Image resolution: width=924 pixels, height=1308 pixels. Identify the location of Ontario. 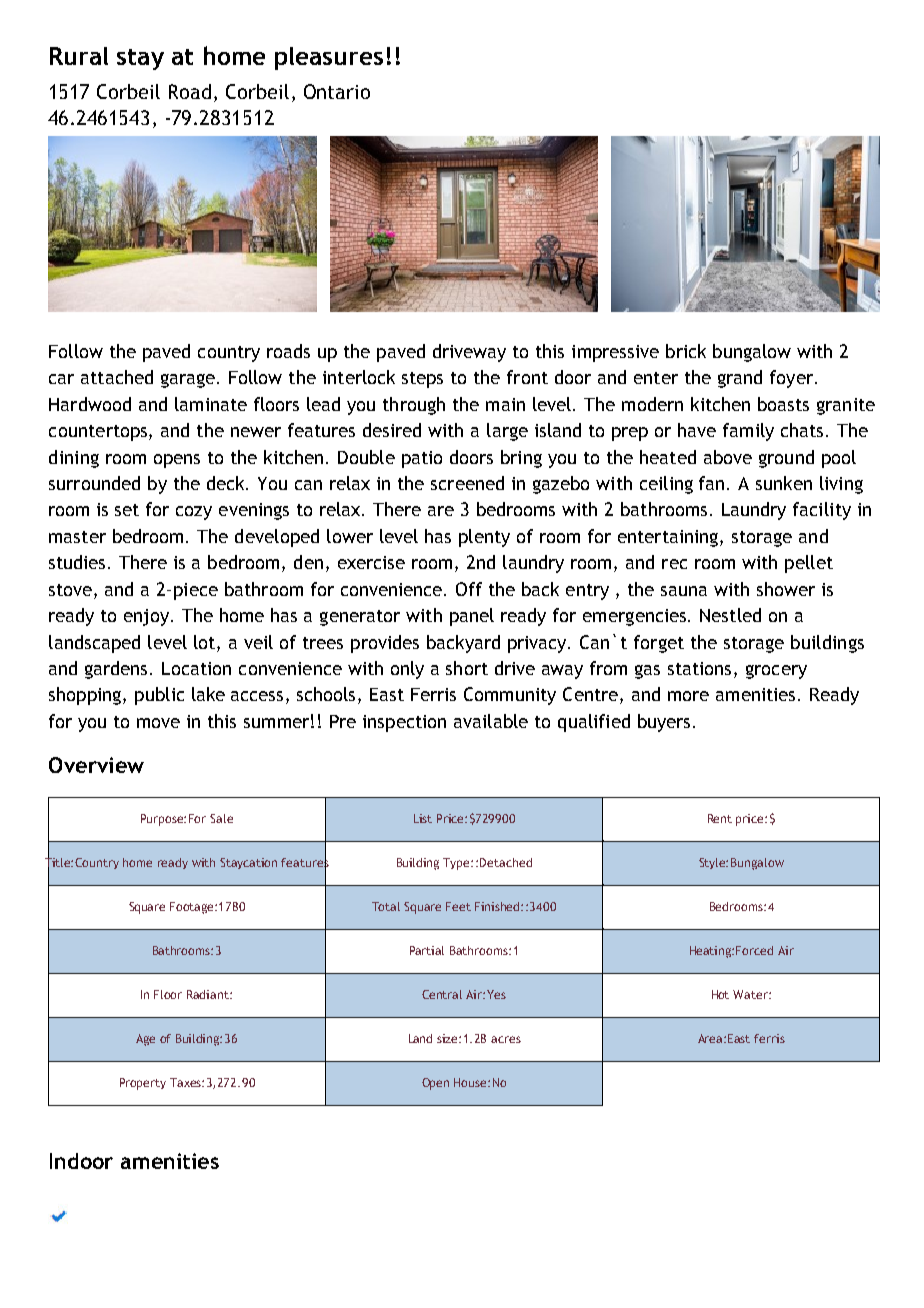
(337, 91).
